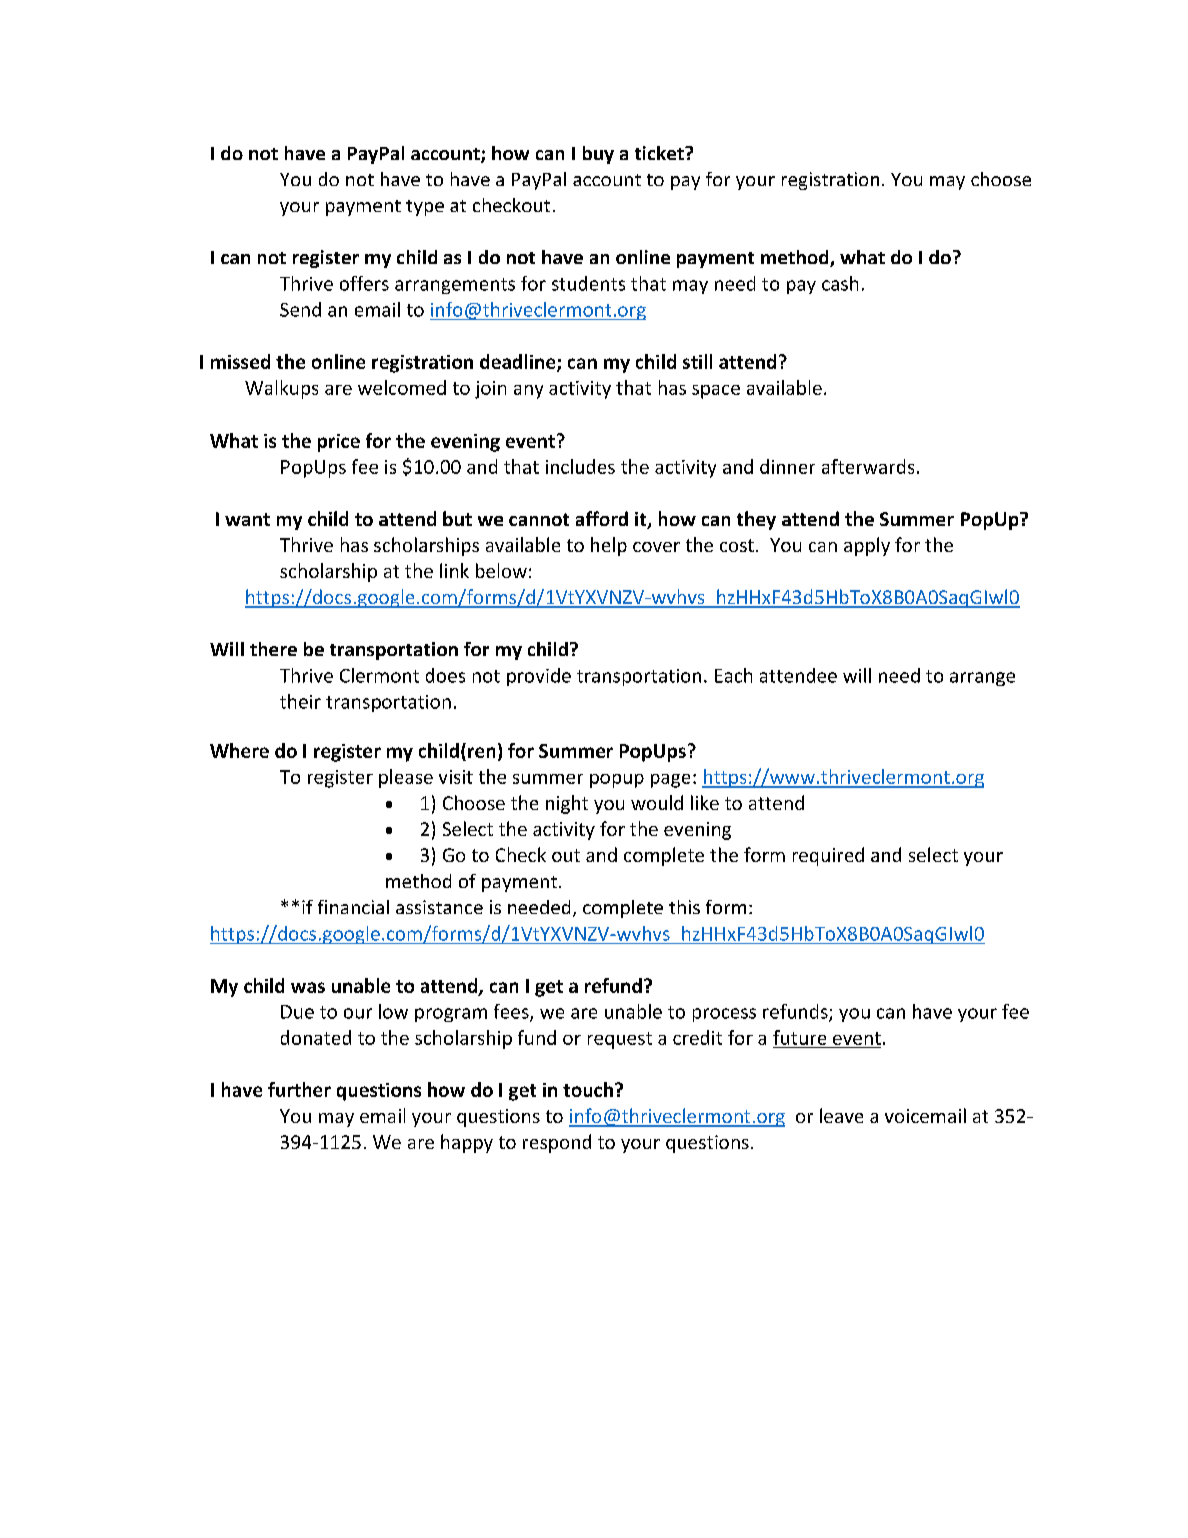  Describe the element at coordinates (425, 208) in the document. I see `type` at that location.
